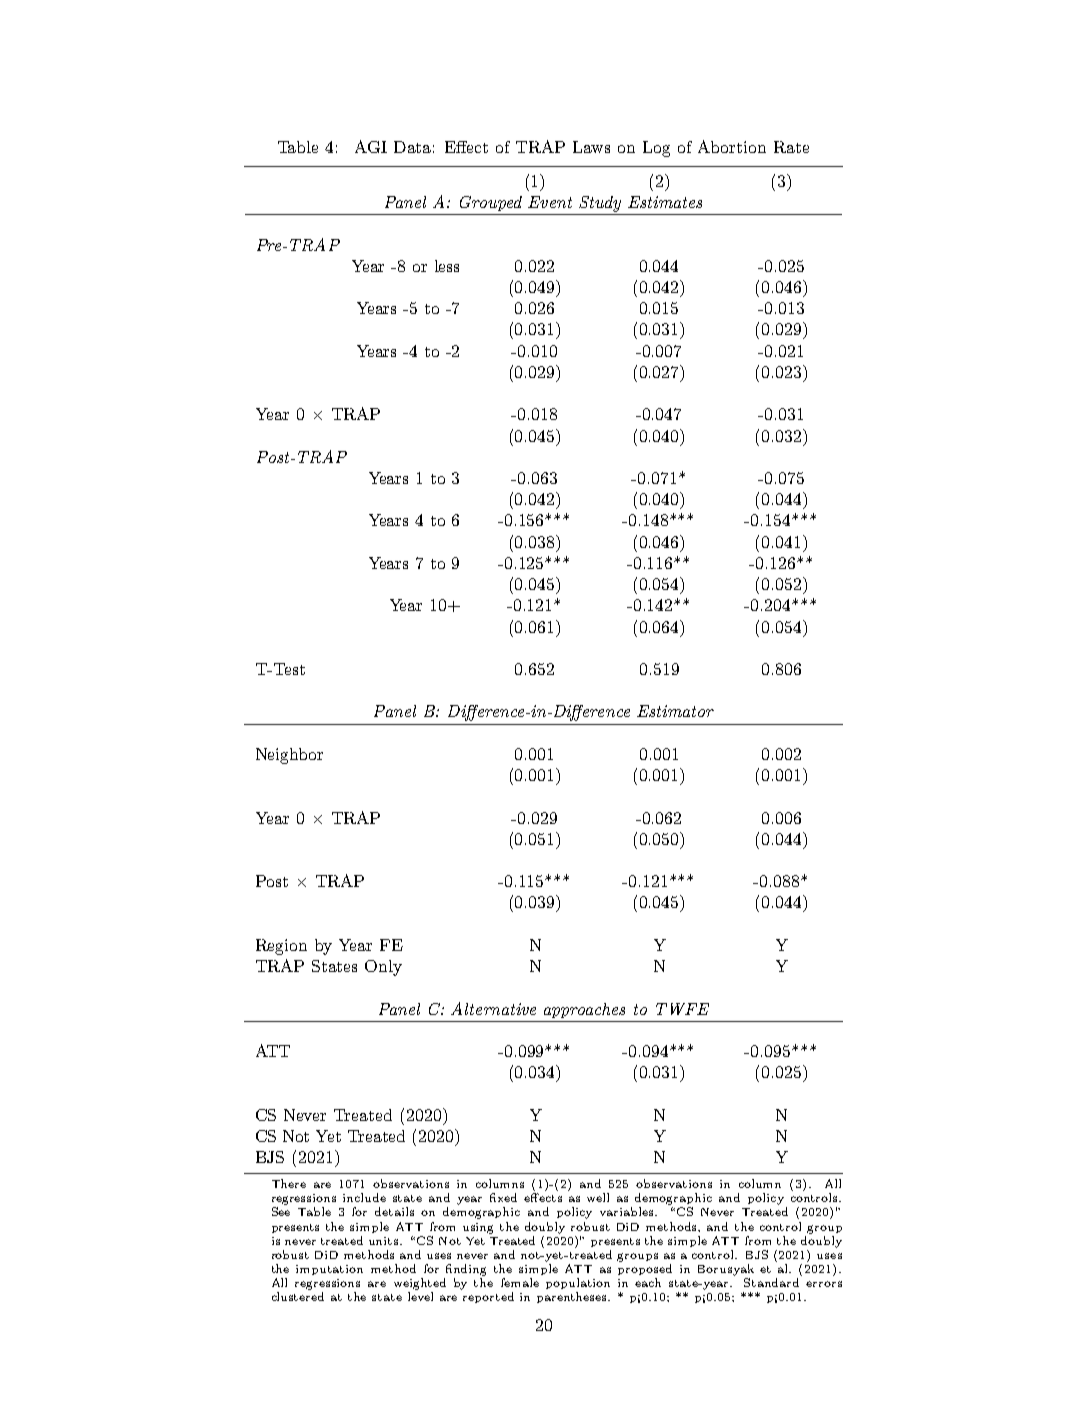  I want to click on fixed, so click(503, 1197).
